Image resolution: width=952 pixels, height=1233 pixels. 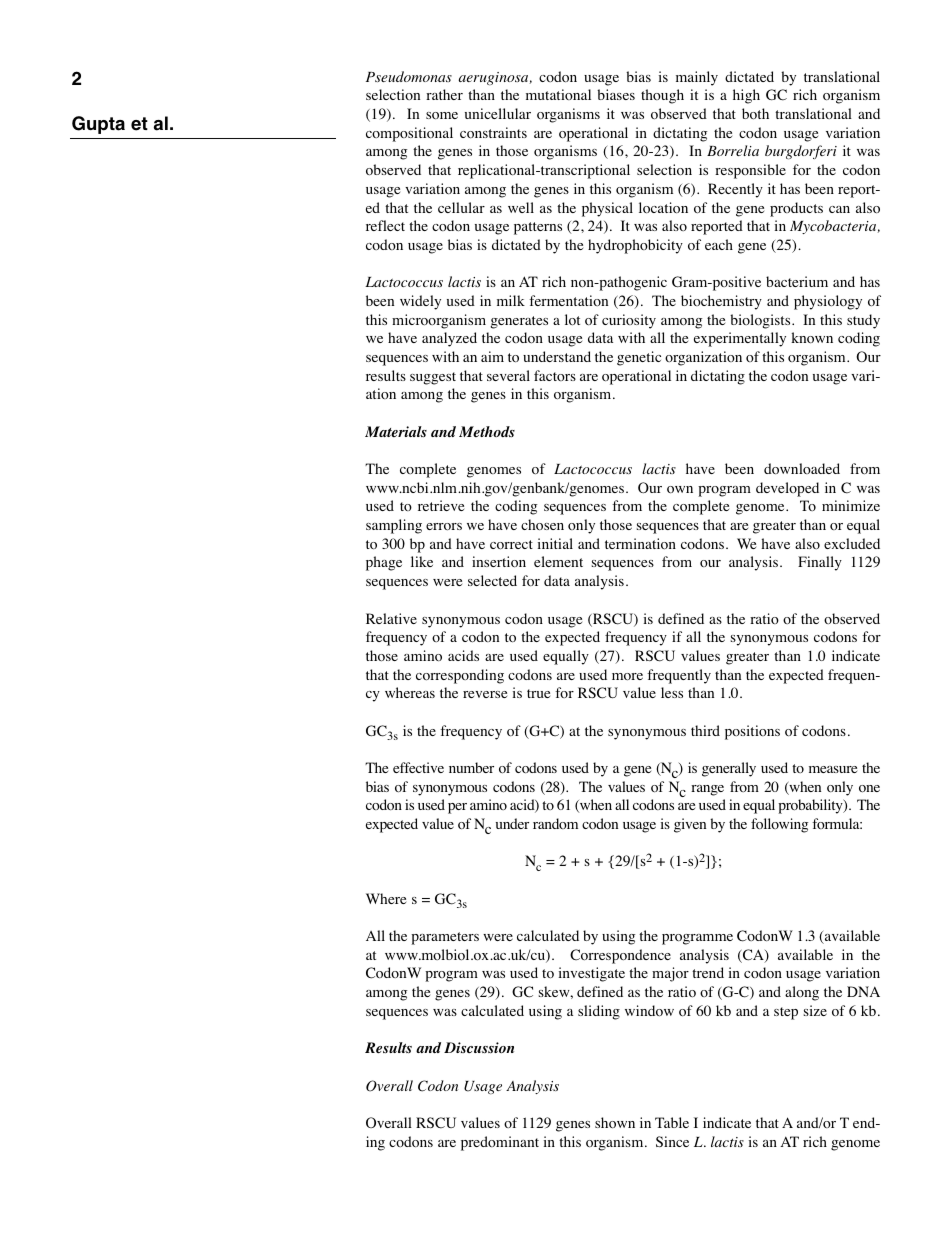 What do you see at coordinates (487, 431) in the screenshot?
I see `Methods` at bounding box center [487, 431].
